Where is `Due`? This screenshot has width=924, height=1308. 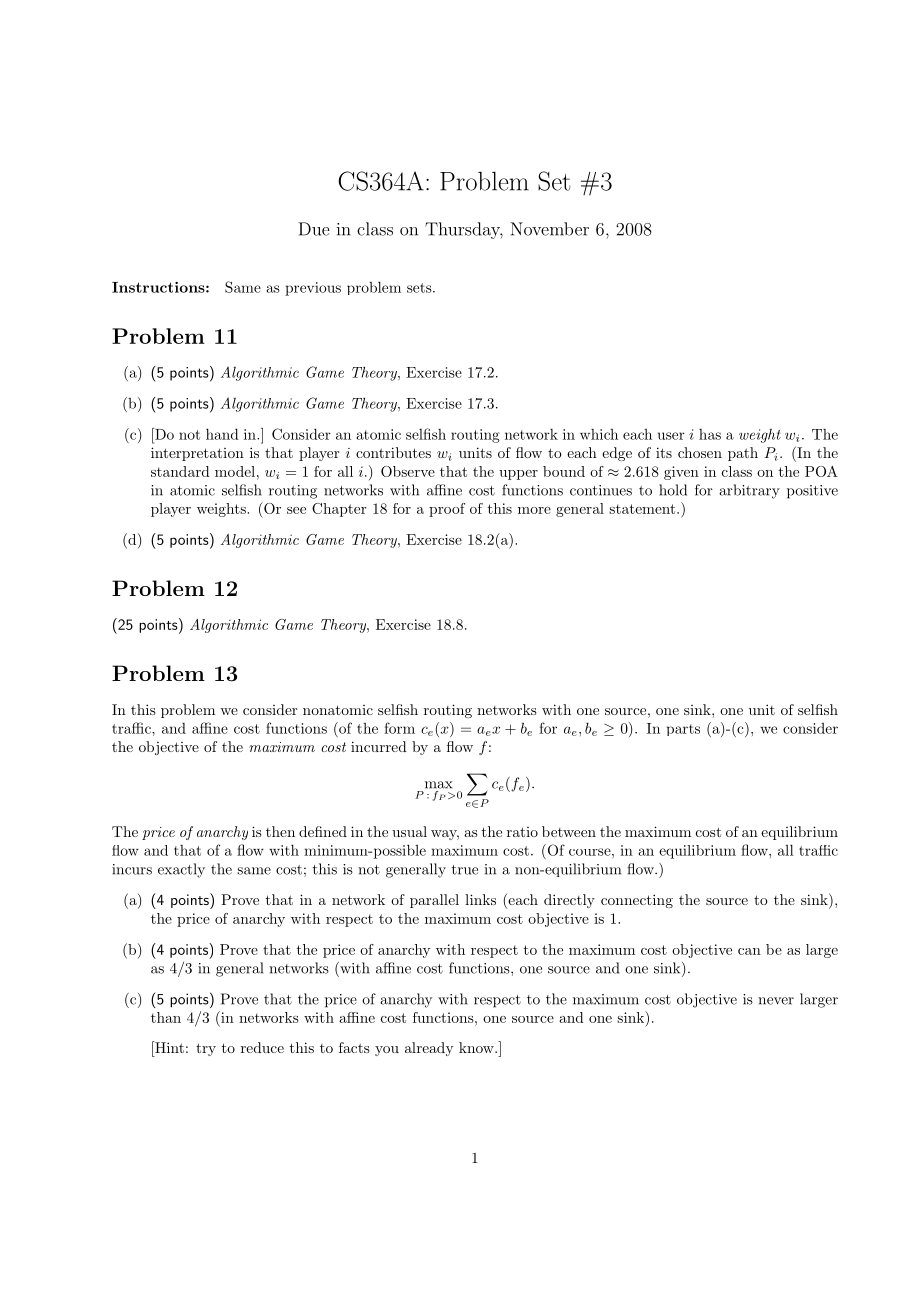 Due is located at coordinates (314, 229).
